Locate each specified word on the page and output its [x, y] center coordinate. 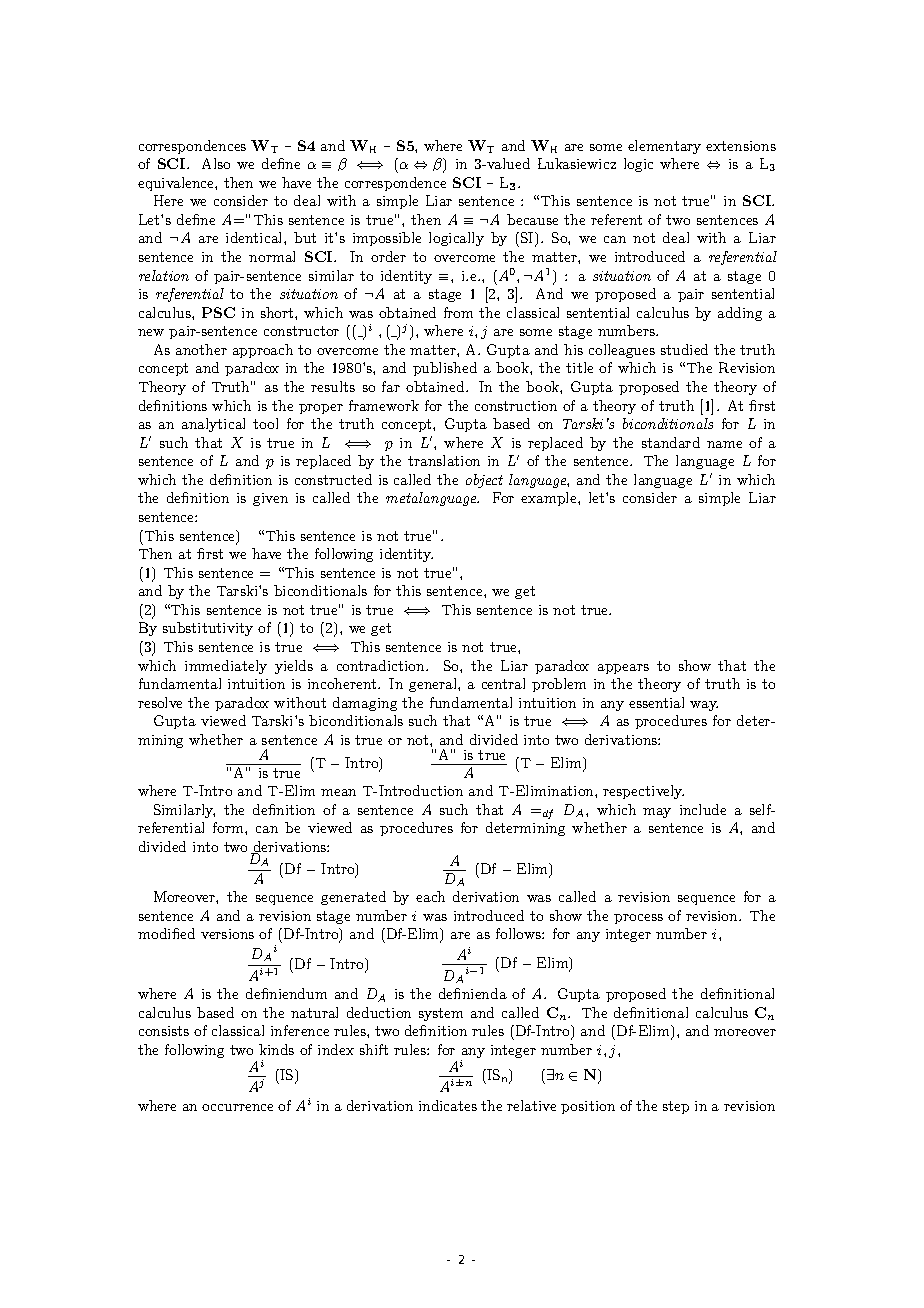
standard [671, 442]
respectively [643, 792]
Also [216, 163]
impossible [387, 239]
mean [338, 792]
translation [444, 460]
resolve [160, 702]
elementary [664, 147]
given [270, 499]
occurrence [237, 1107]
